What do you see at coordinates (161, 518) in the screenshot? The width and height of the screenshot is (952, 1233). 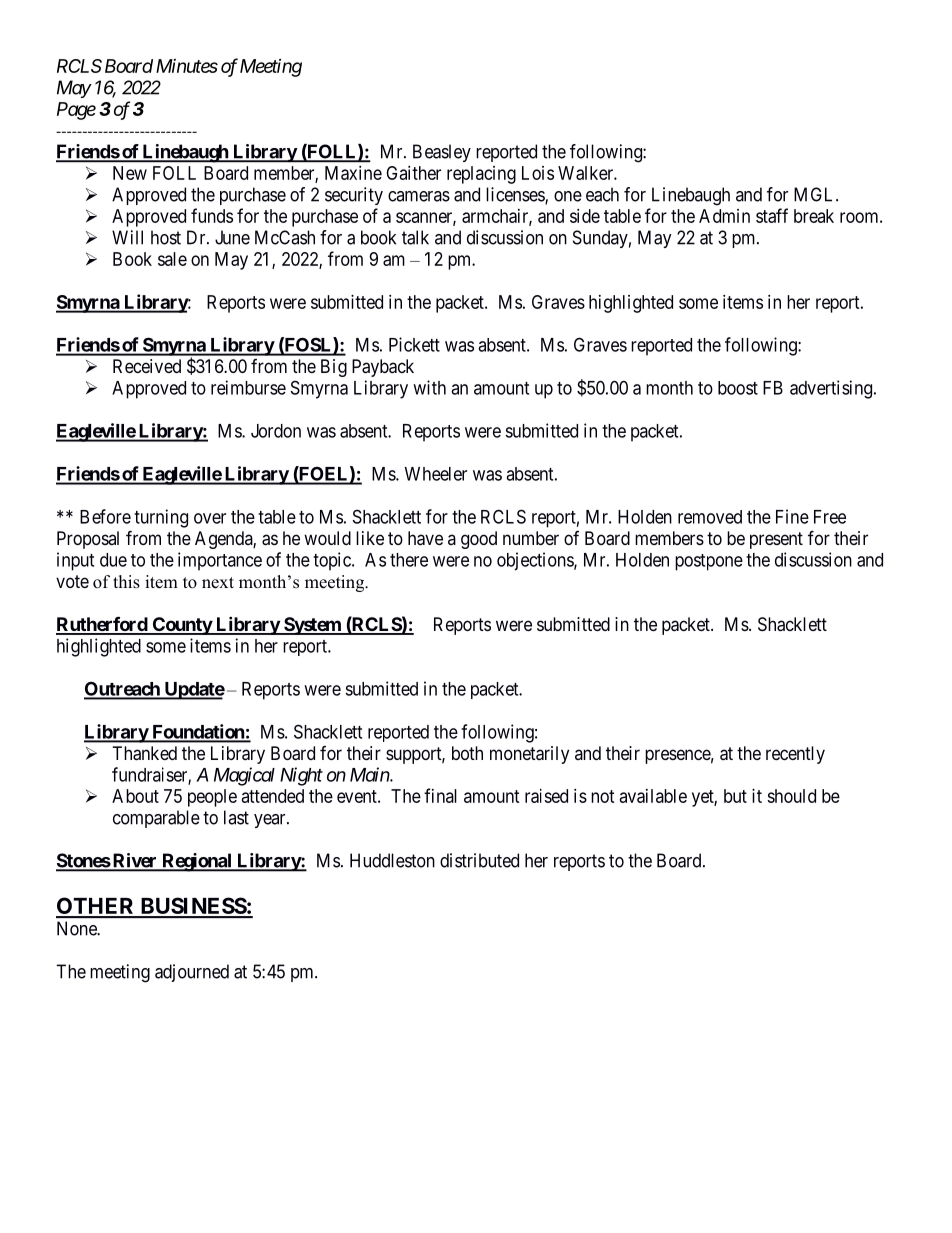 I see `turning` at bounding box center [161, 518].
